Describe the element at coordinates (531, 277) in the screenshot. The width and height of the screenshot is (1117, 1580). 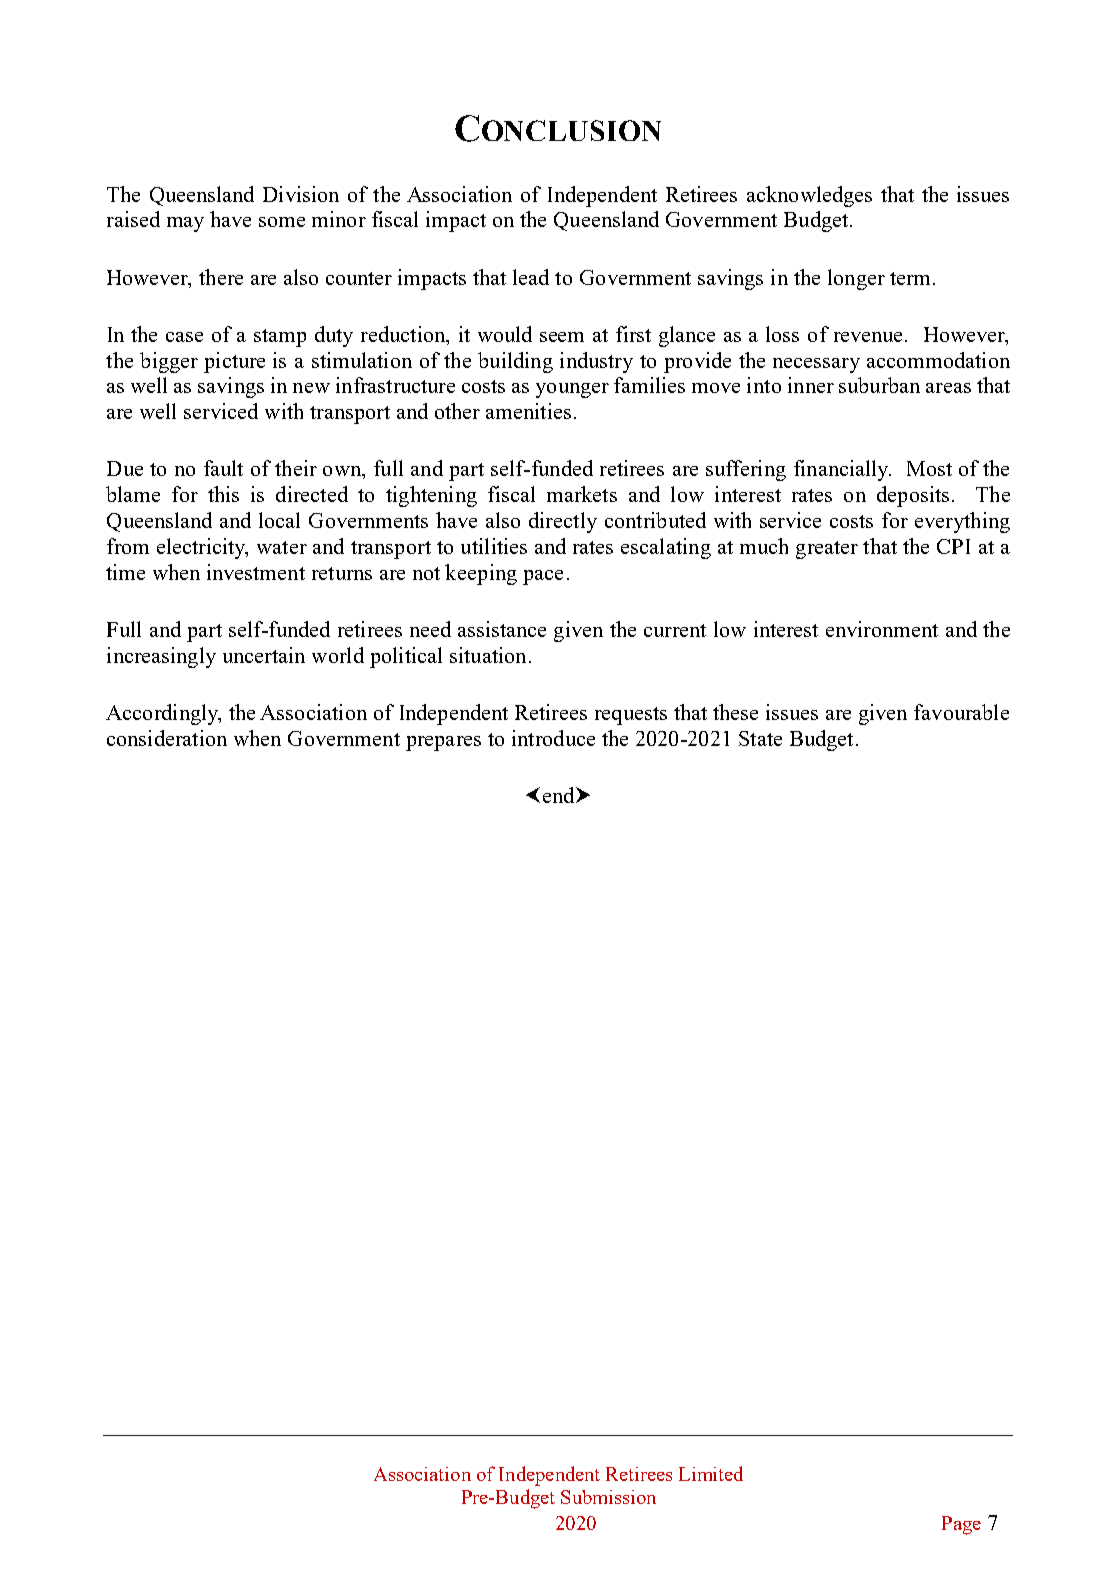
I see `lead` at that location.
